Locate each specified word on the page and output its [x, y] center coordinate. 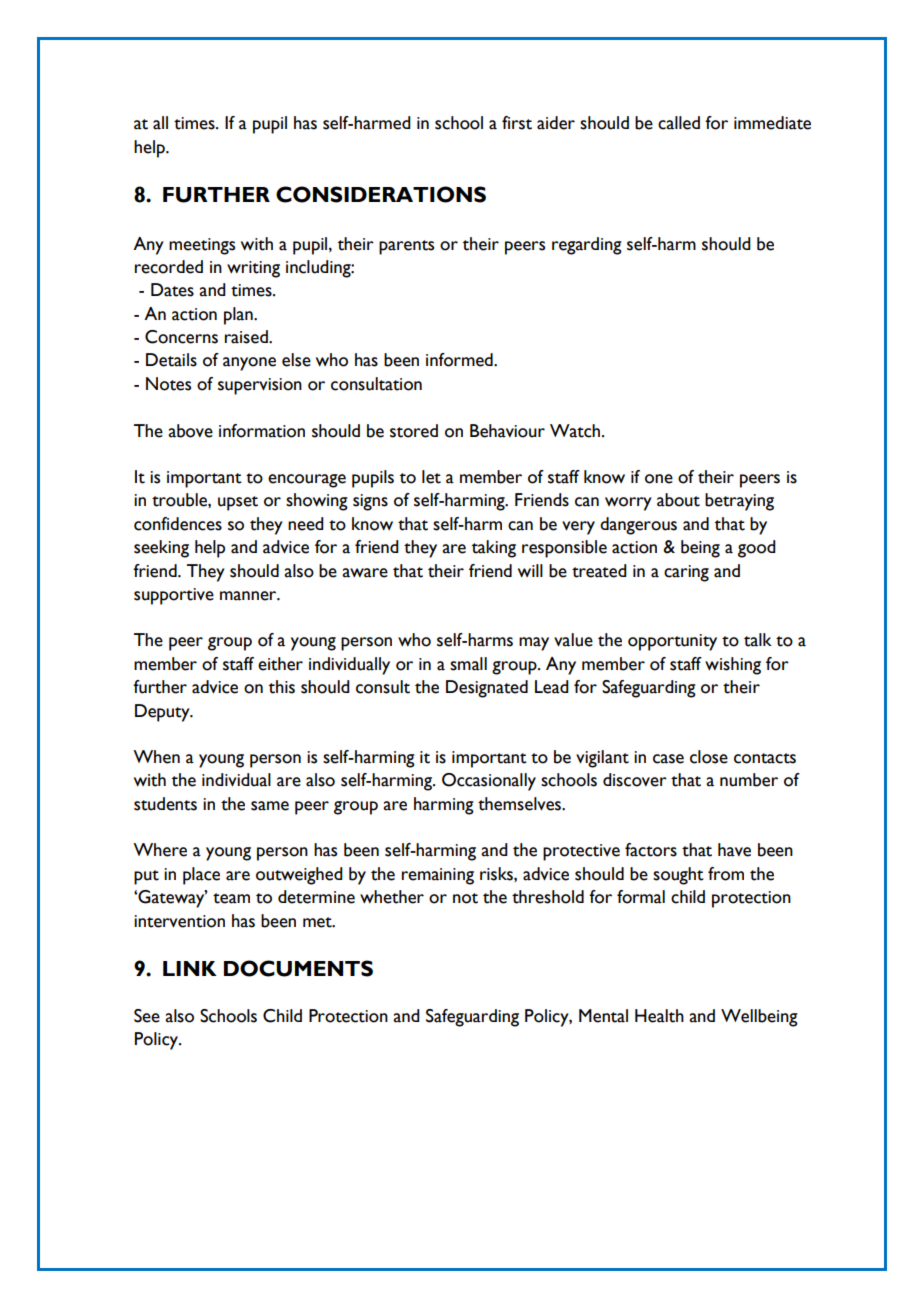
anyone [249, 364]
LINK [190, 968]
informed [460, 360]
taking [494, 549]
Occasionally [489, 782]
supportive [174, 596]
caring [686, 573]
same [270, 806]
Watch [576, 431]
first [517, 123]
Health [659, 1016]
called [679, 123]
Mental [603, 1016]
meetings [202, 246]
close [709, 757]
